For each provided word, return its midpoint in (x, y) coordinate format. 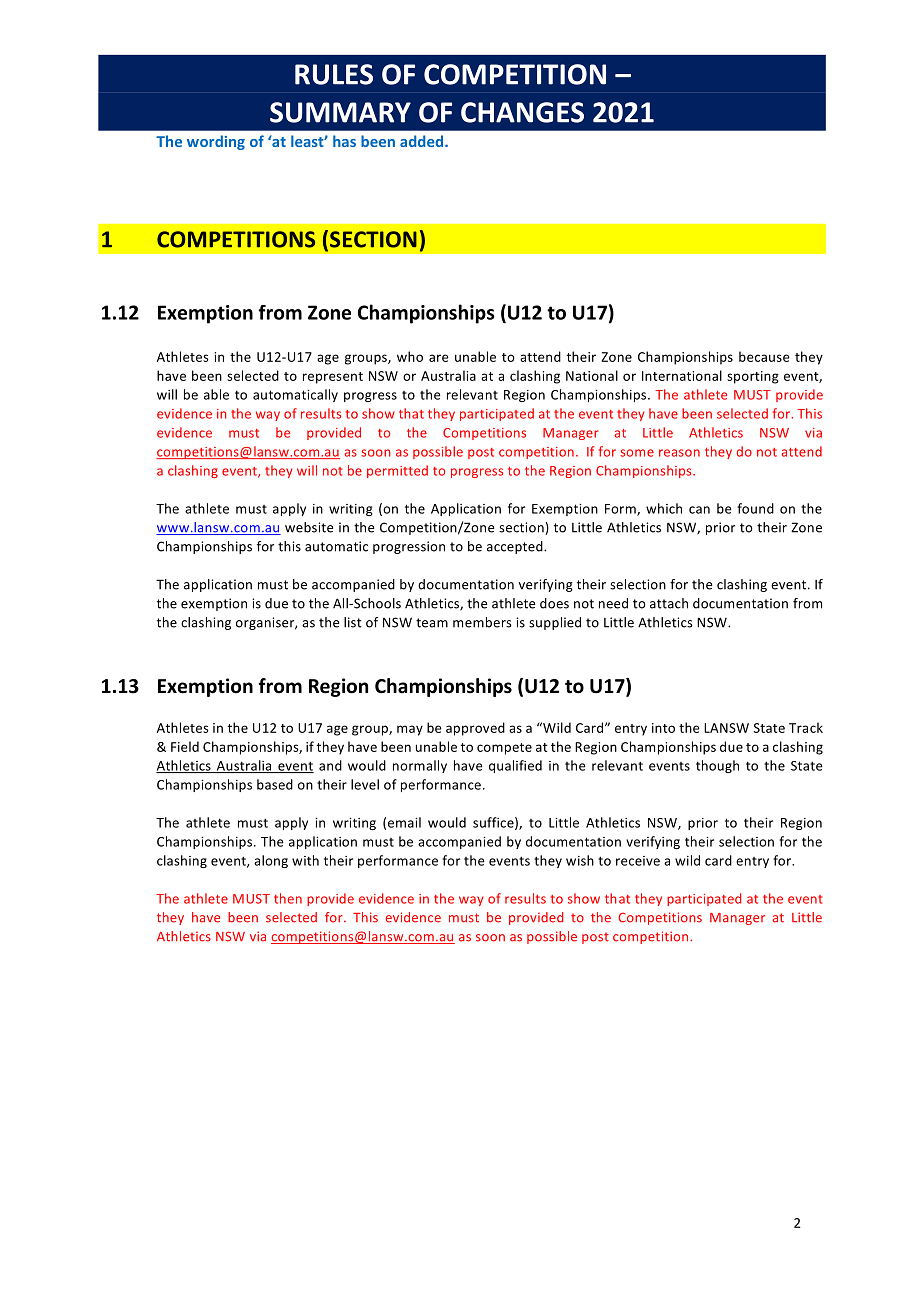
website (309, 527)
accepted (516, 547)
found (755, 508)
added (423, 141)
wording (216, 142)
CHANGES (522, 112)
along (271, 861)
